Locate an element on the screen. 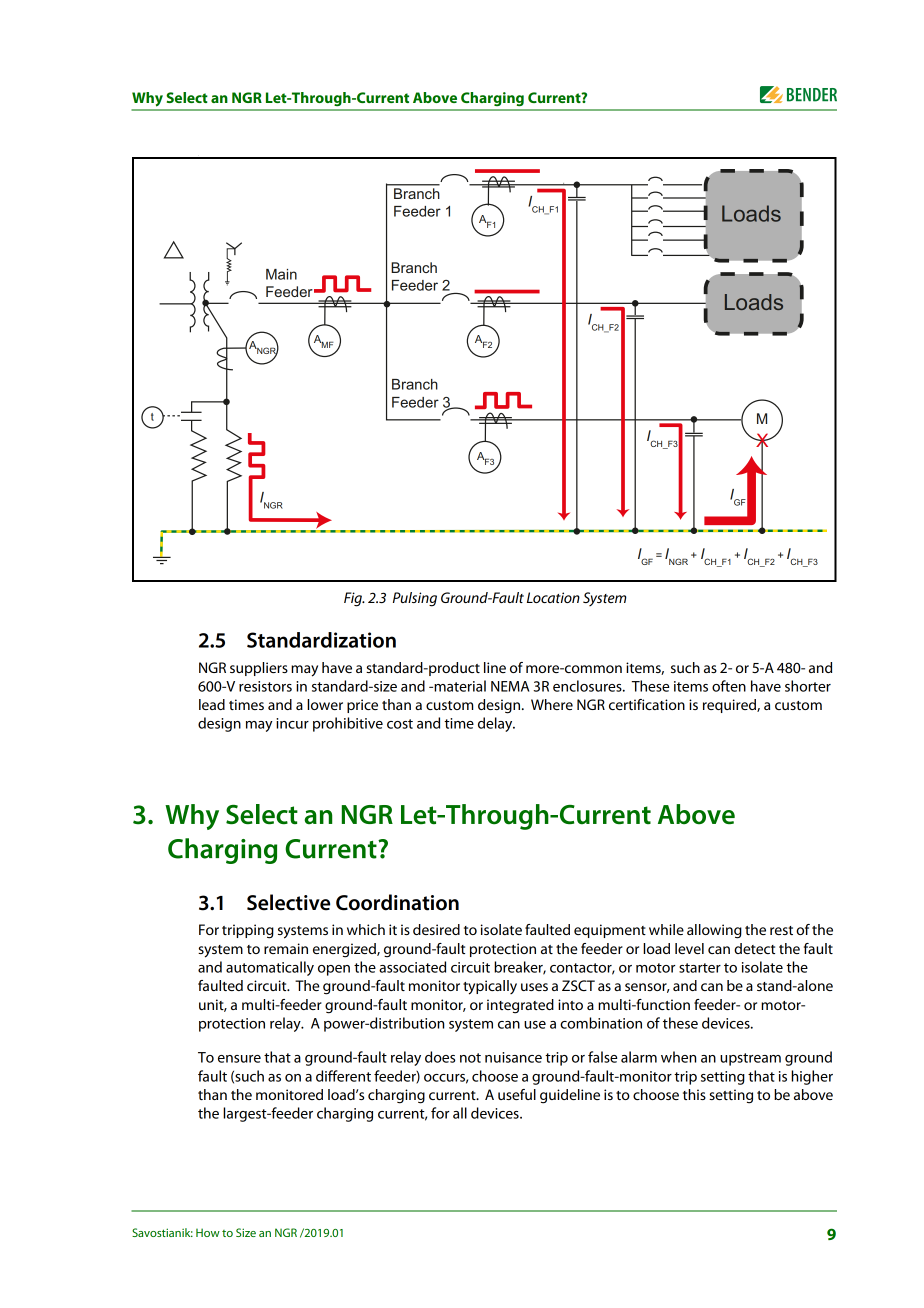  often is located at coordinates (729, 686).
